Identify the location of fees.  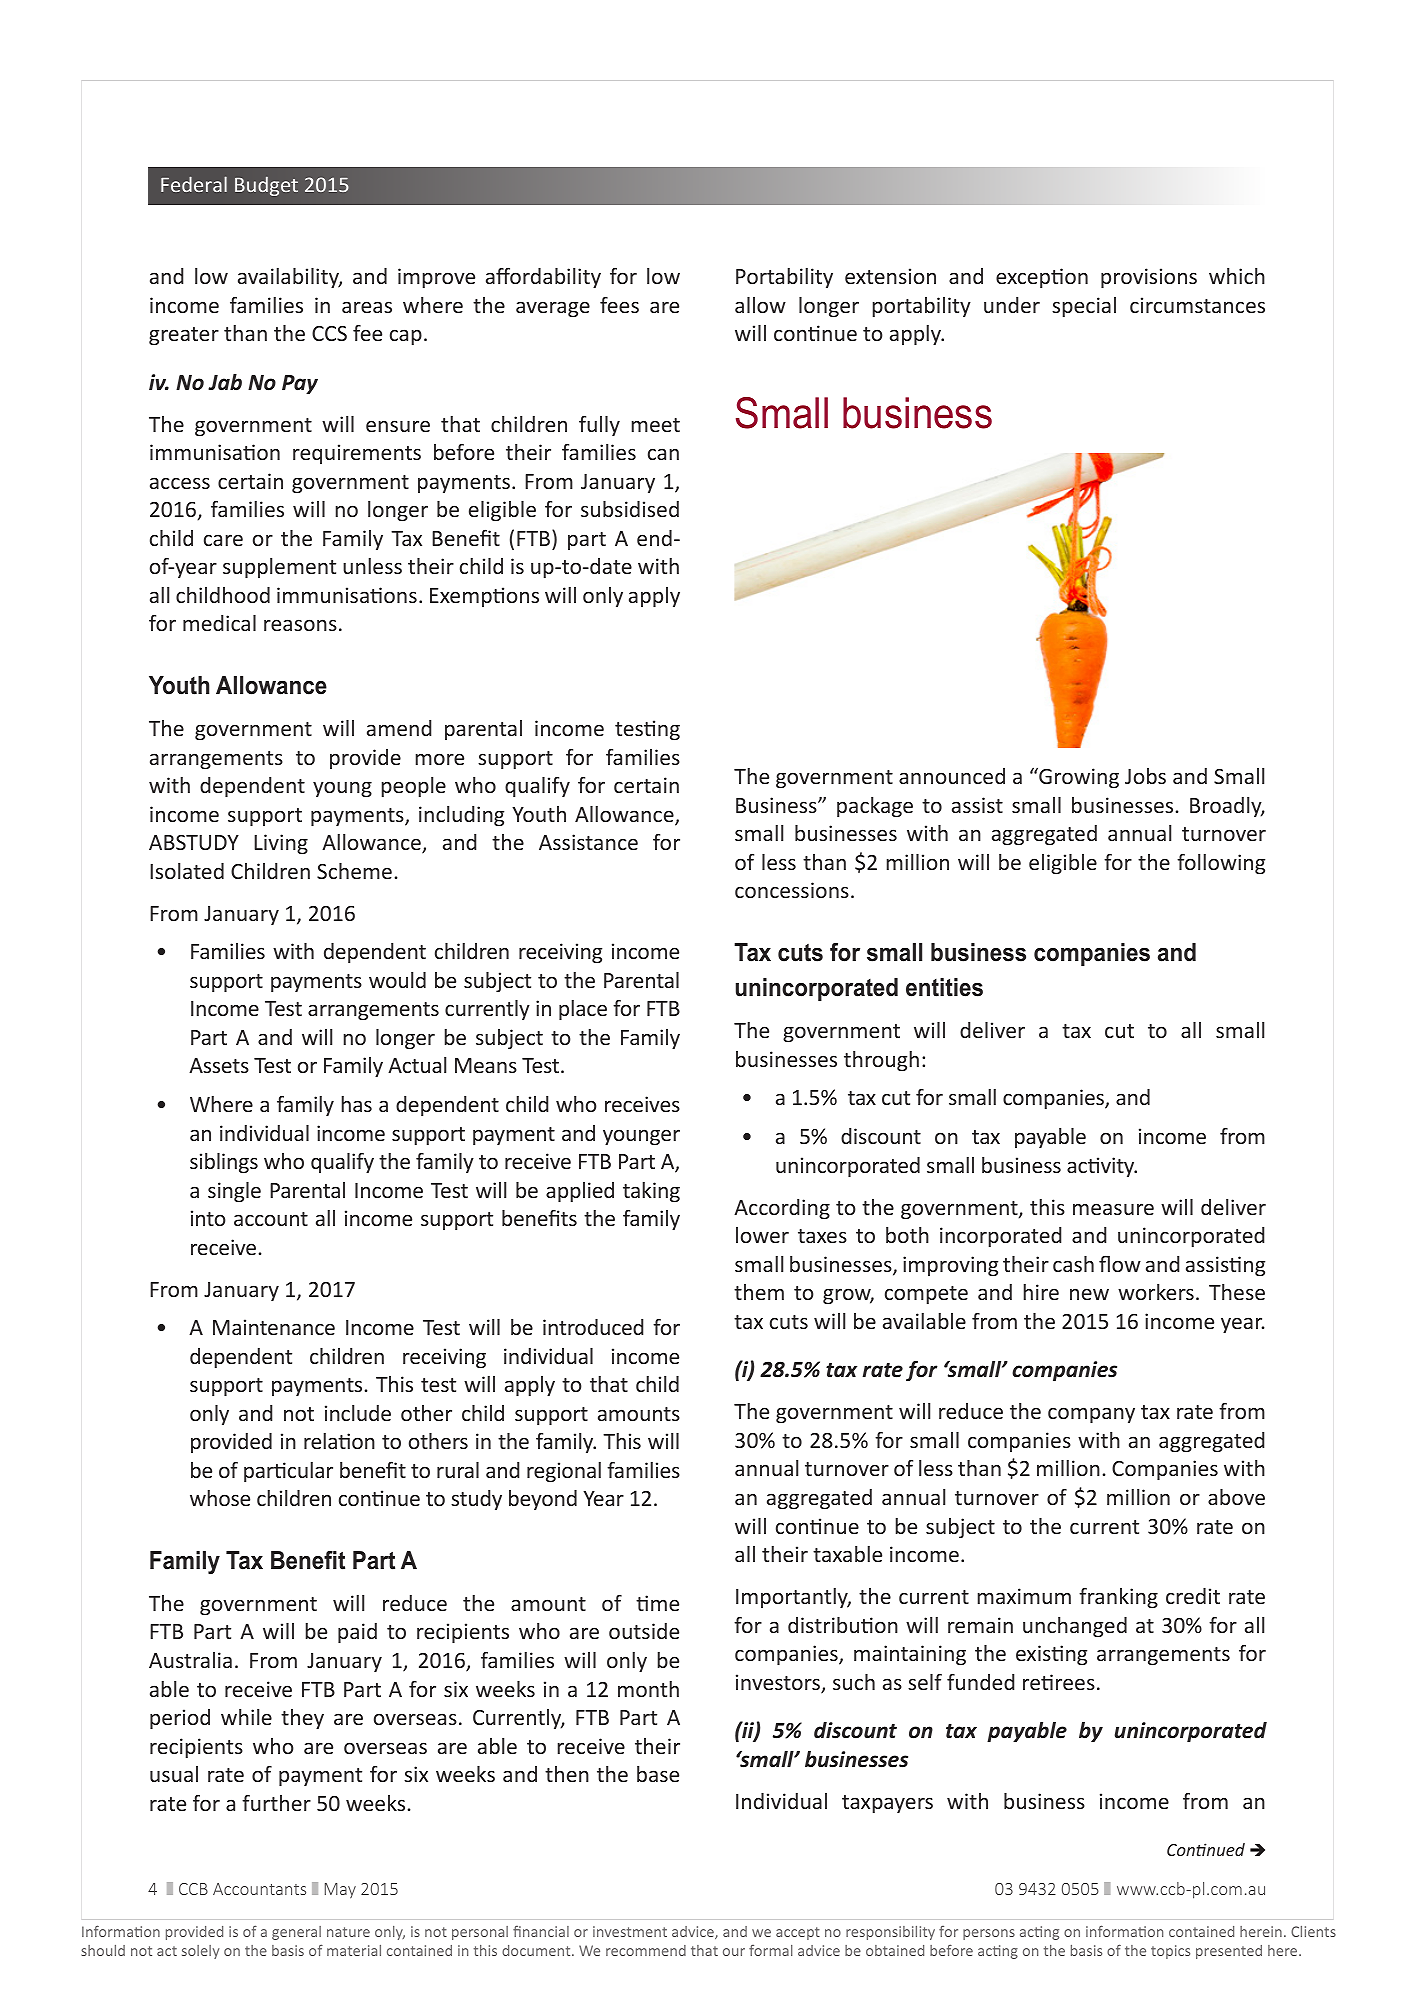
(619, 305).
